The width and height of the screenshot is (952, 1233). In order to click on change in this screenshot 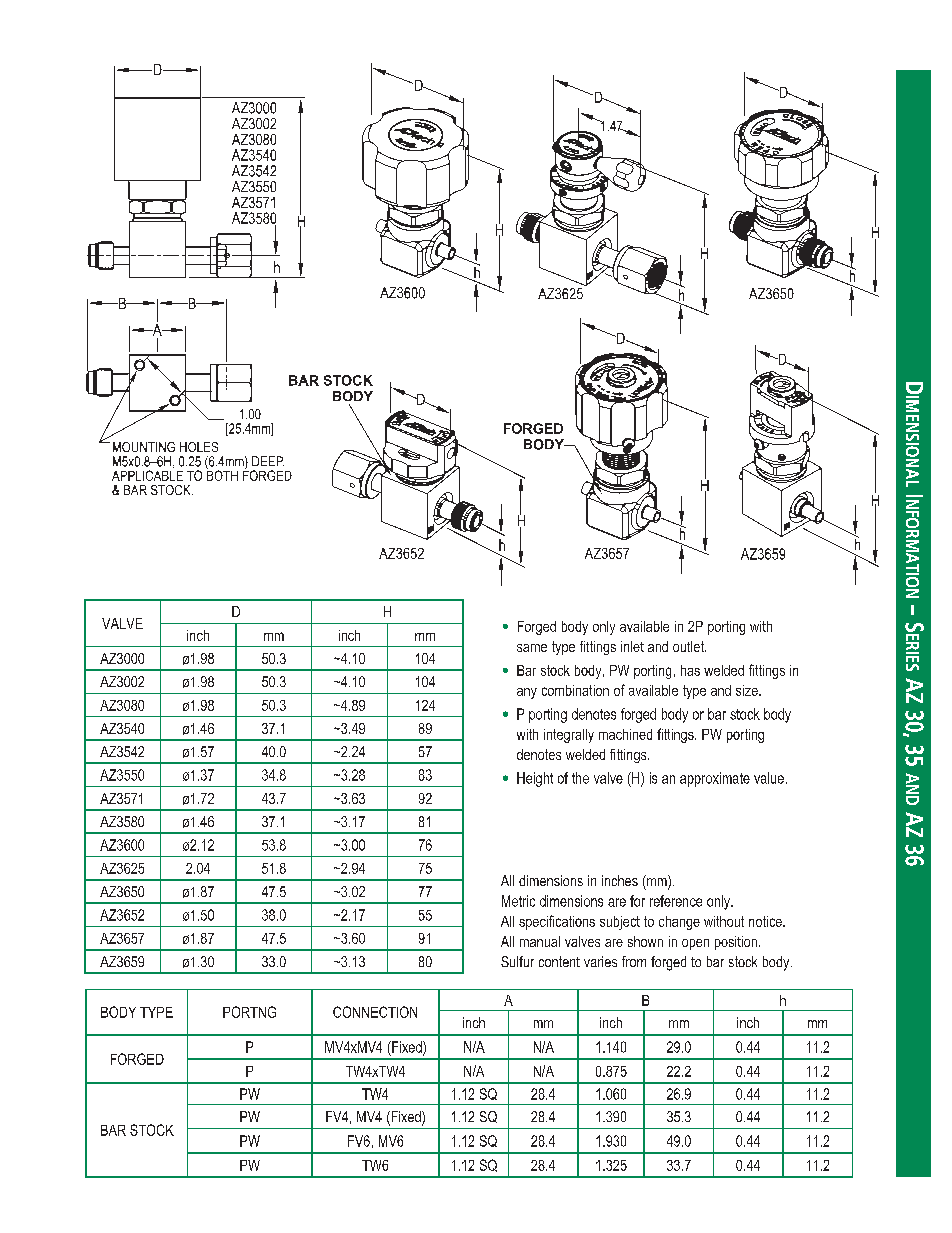, I will do `click(679, 923)`.
